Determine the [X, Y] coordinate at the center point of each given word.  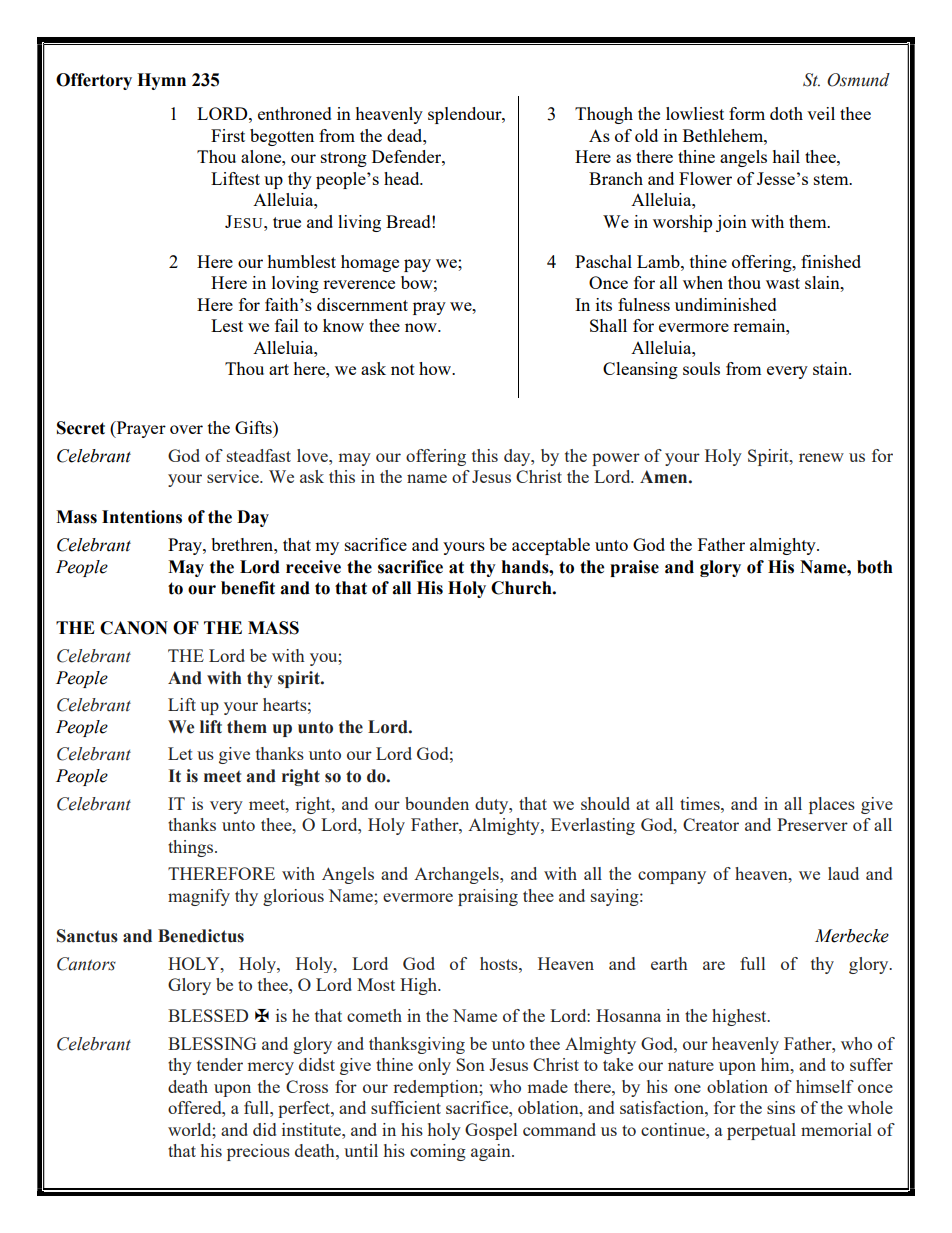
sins [781, 1107]
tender [220, 1064]
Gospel [491, 1131]
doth [786, 113]
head [403, 178]
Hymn [161, 81]
